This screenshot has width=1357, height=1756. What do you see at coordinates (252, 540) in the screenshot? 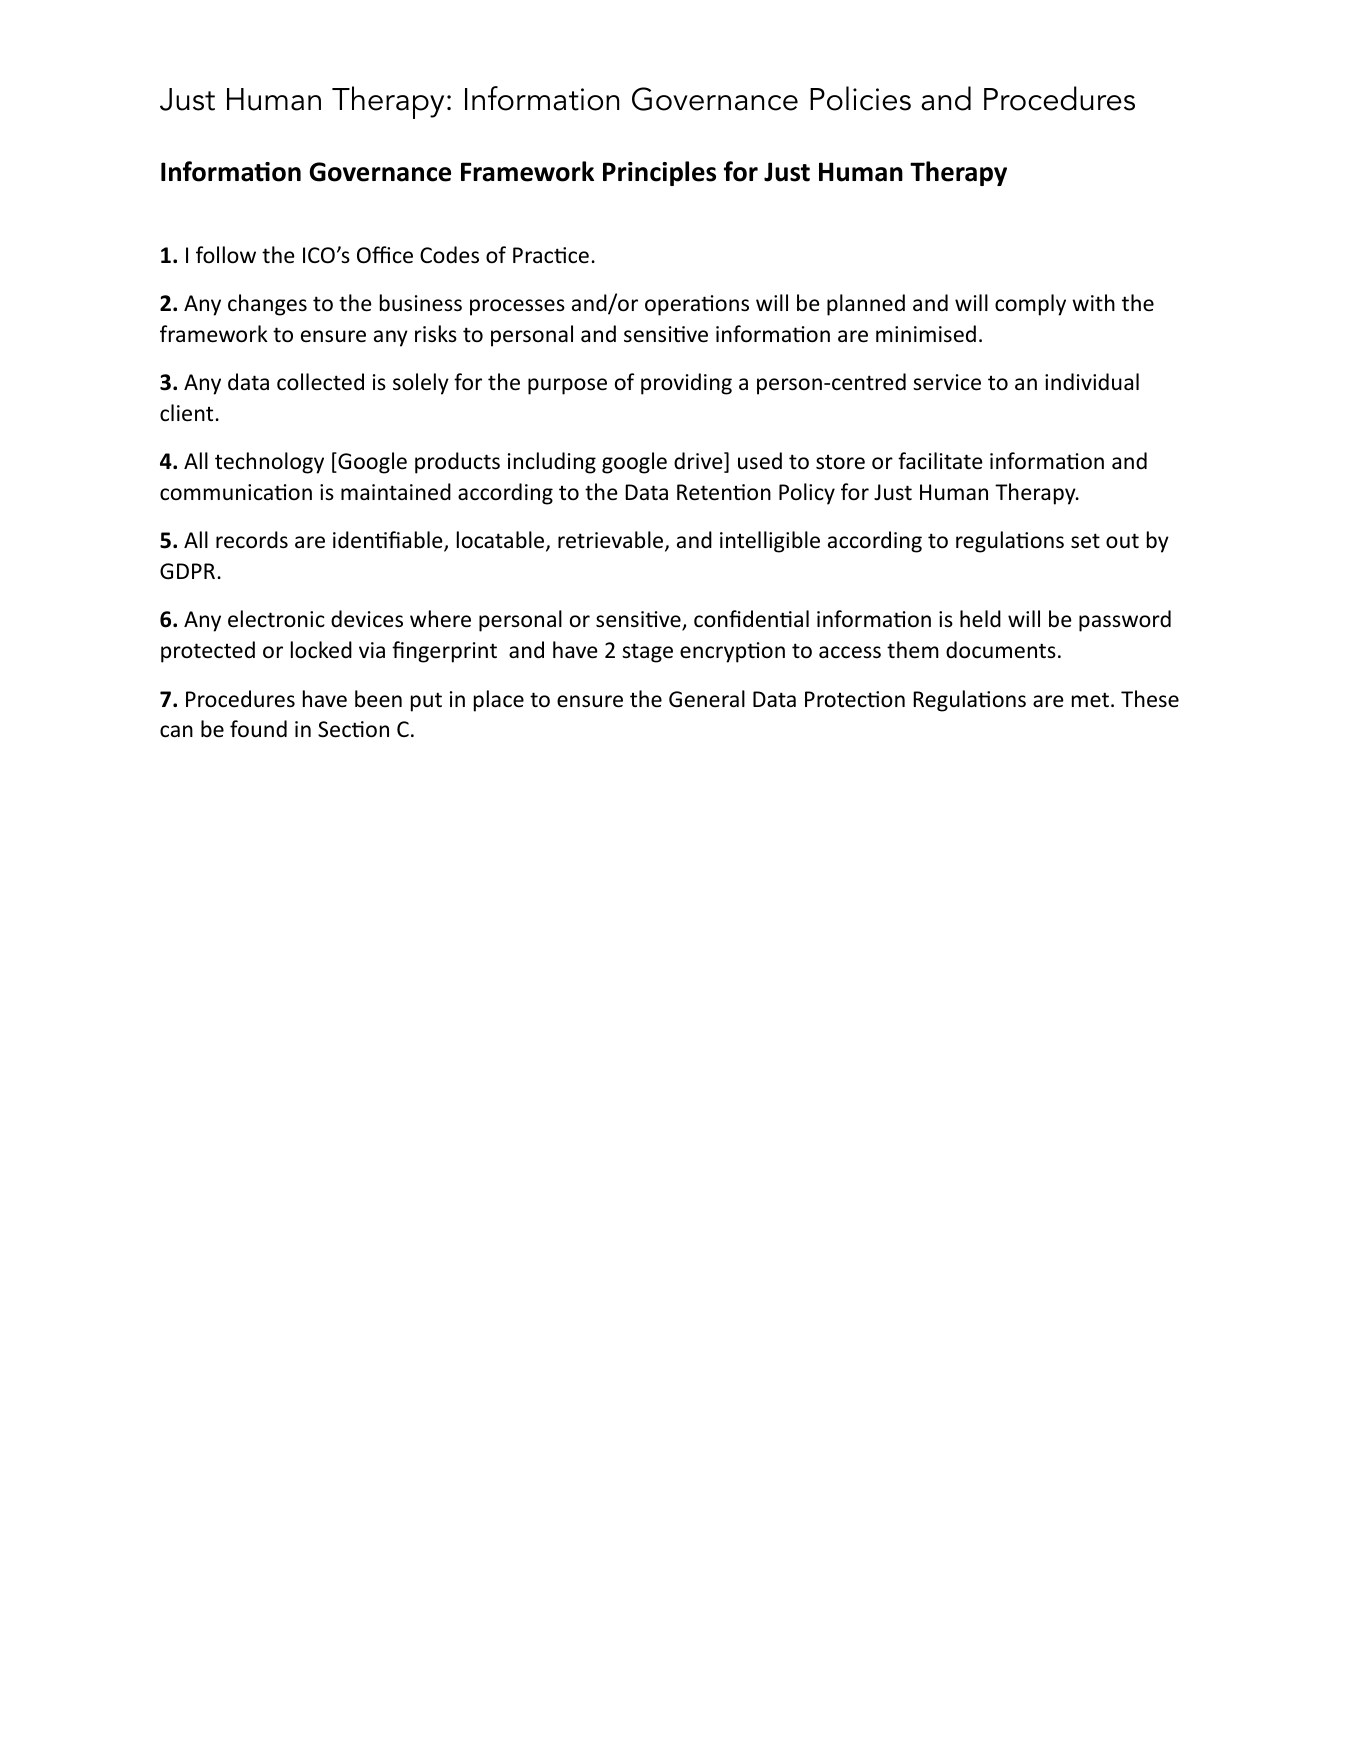
I see `records` at bounding box center [252, 540].
